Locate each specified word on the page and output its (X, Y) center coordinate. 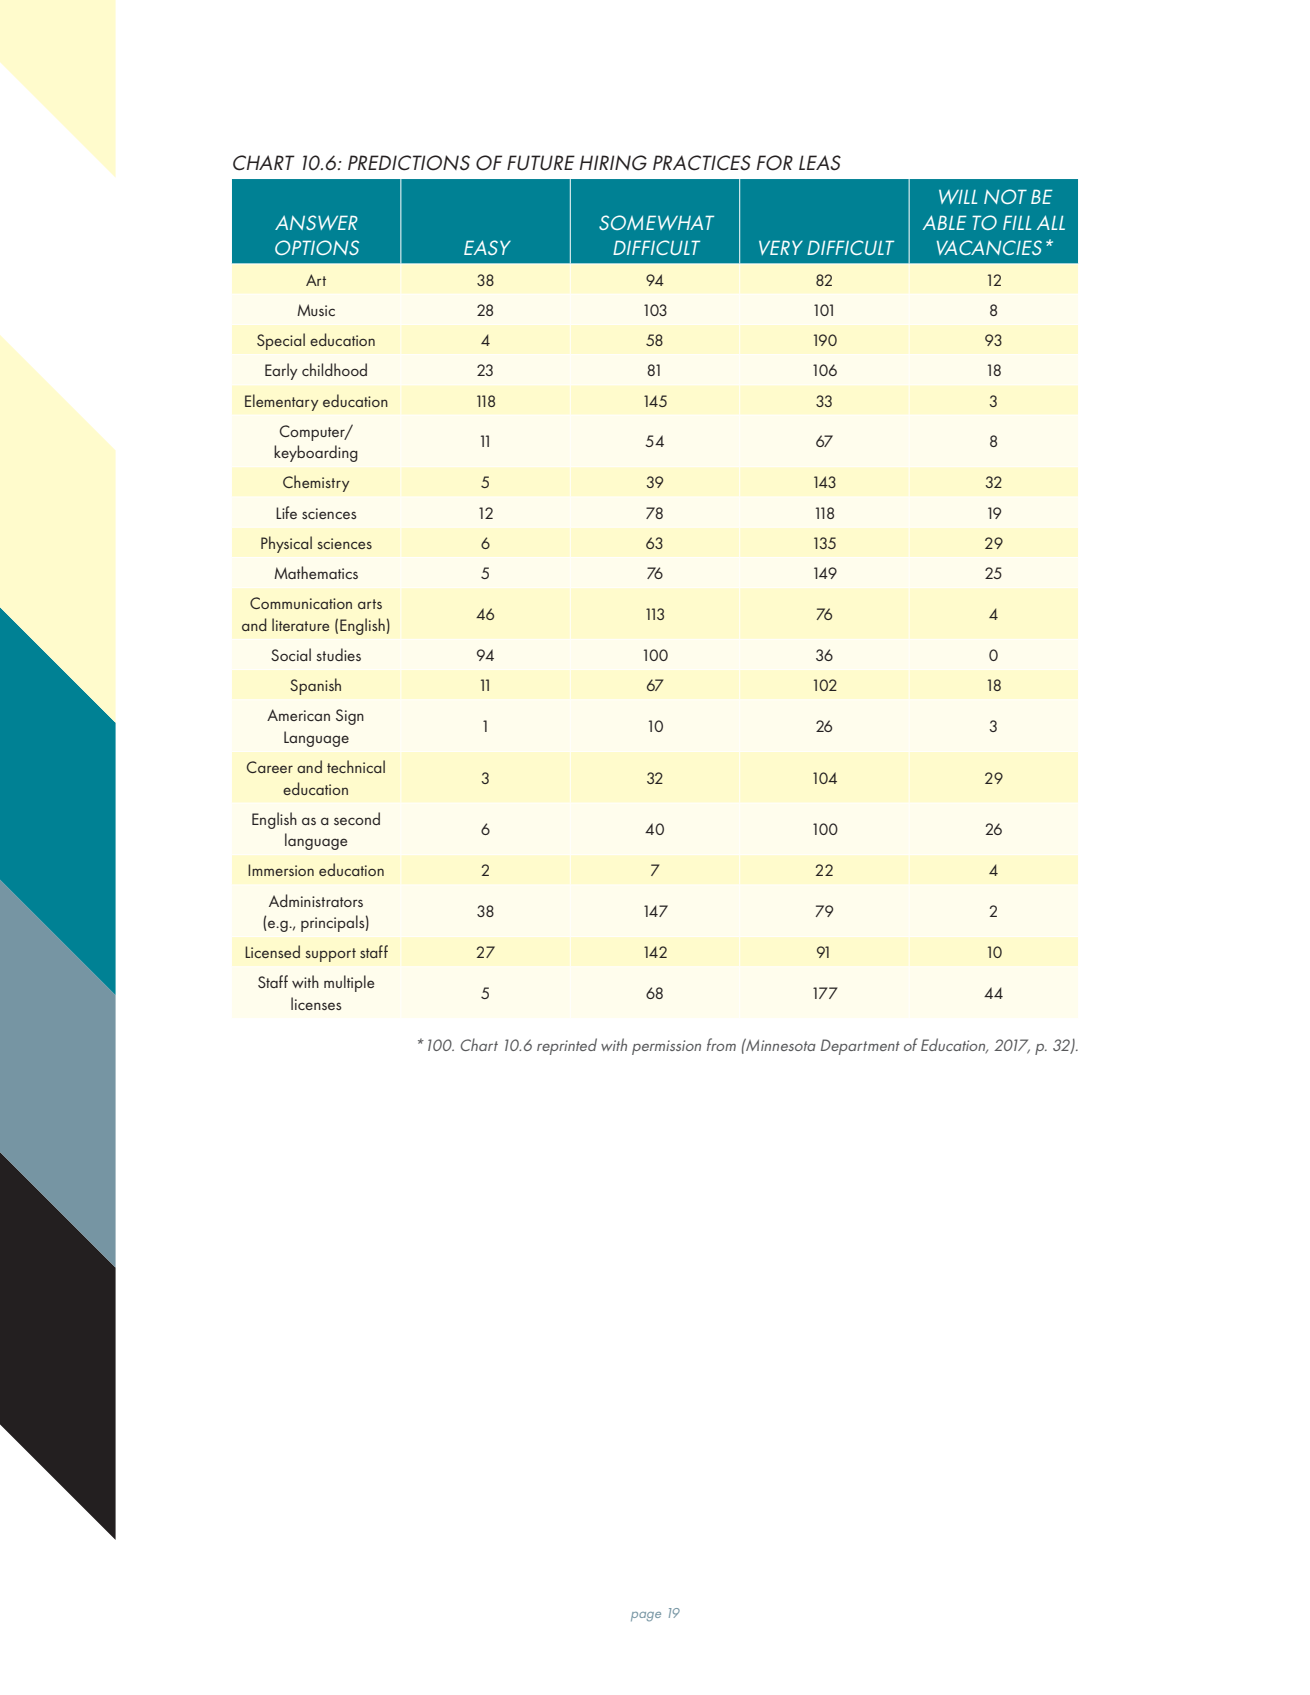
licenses (316, 1003)
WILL (958, 197)
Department (860, 1047)
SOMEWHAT (656, 222)
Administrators (316, 900)
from (721, 1044)
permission (666, 1047)
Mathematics (316, 572)
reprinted (567, 1046)
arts (370, 604)
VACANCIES (989, 247)
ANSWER (316, 222)
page (646, 1616)
